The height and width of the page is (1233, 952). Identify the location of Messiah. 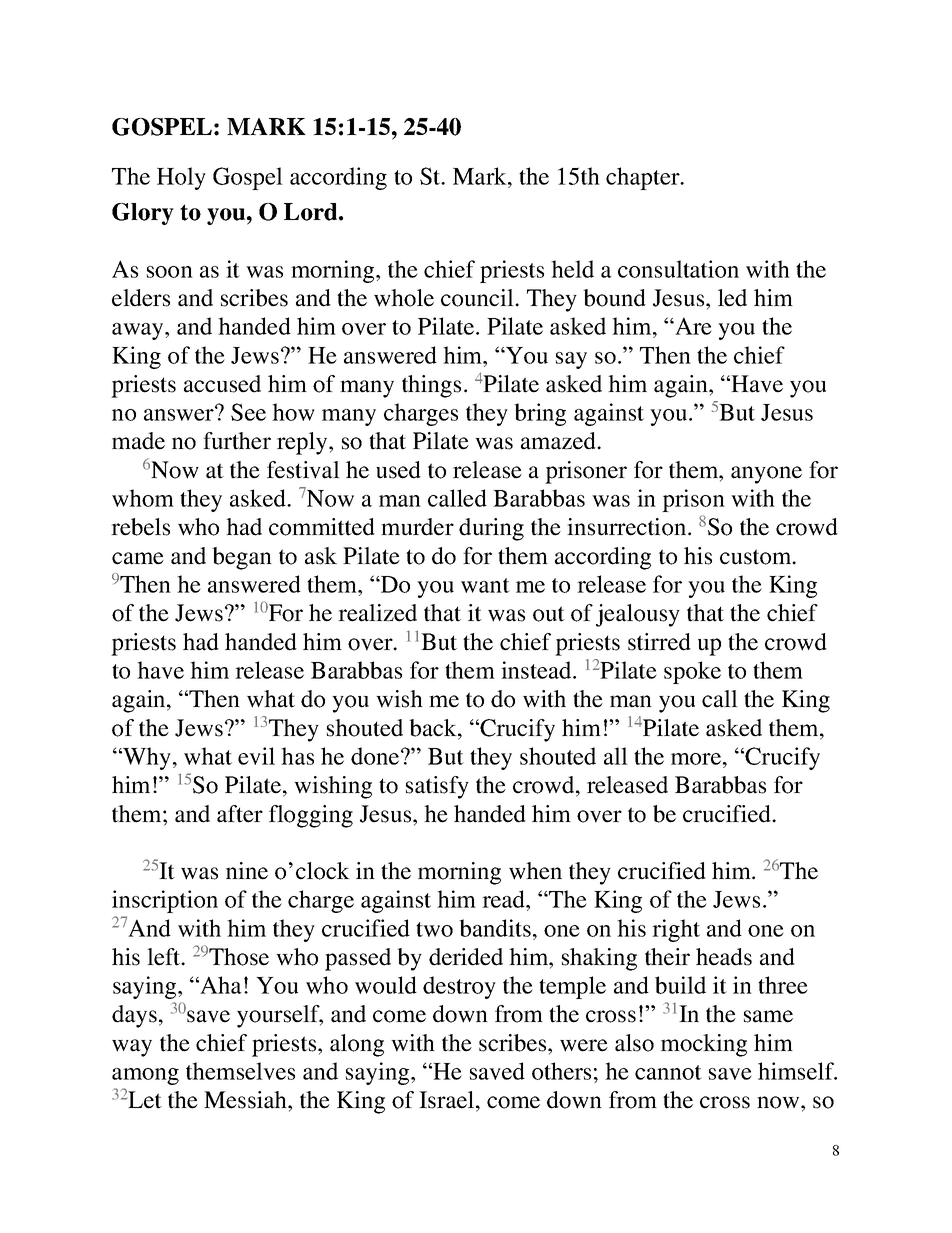
(246, 1100).
